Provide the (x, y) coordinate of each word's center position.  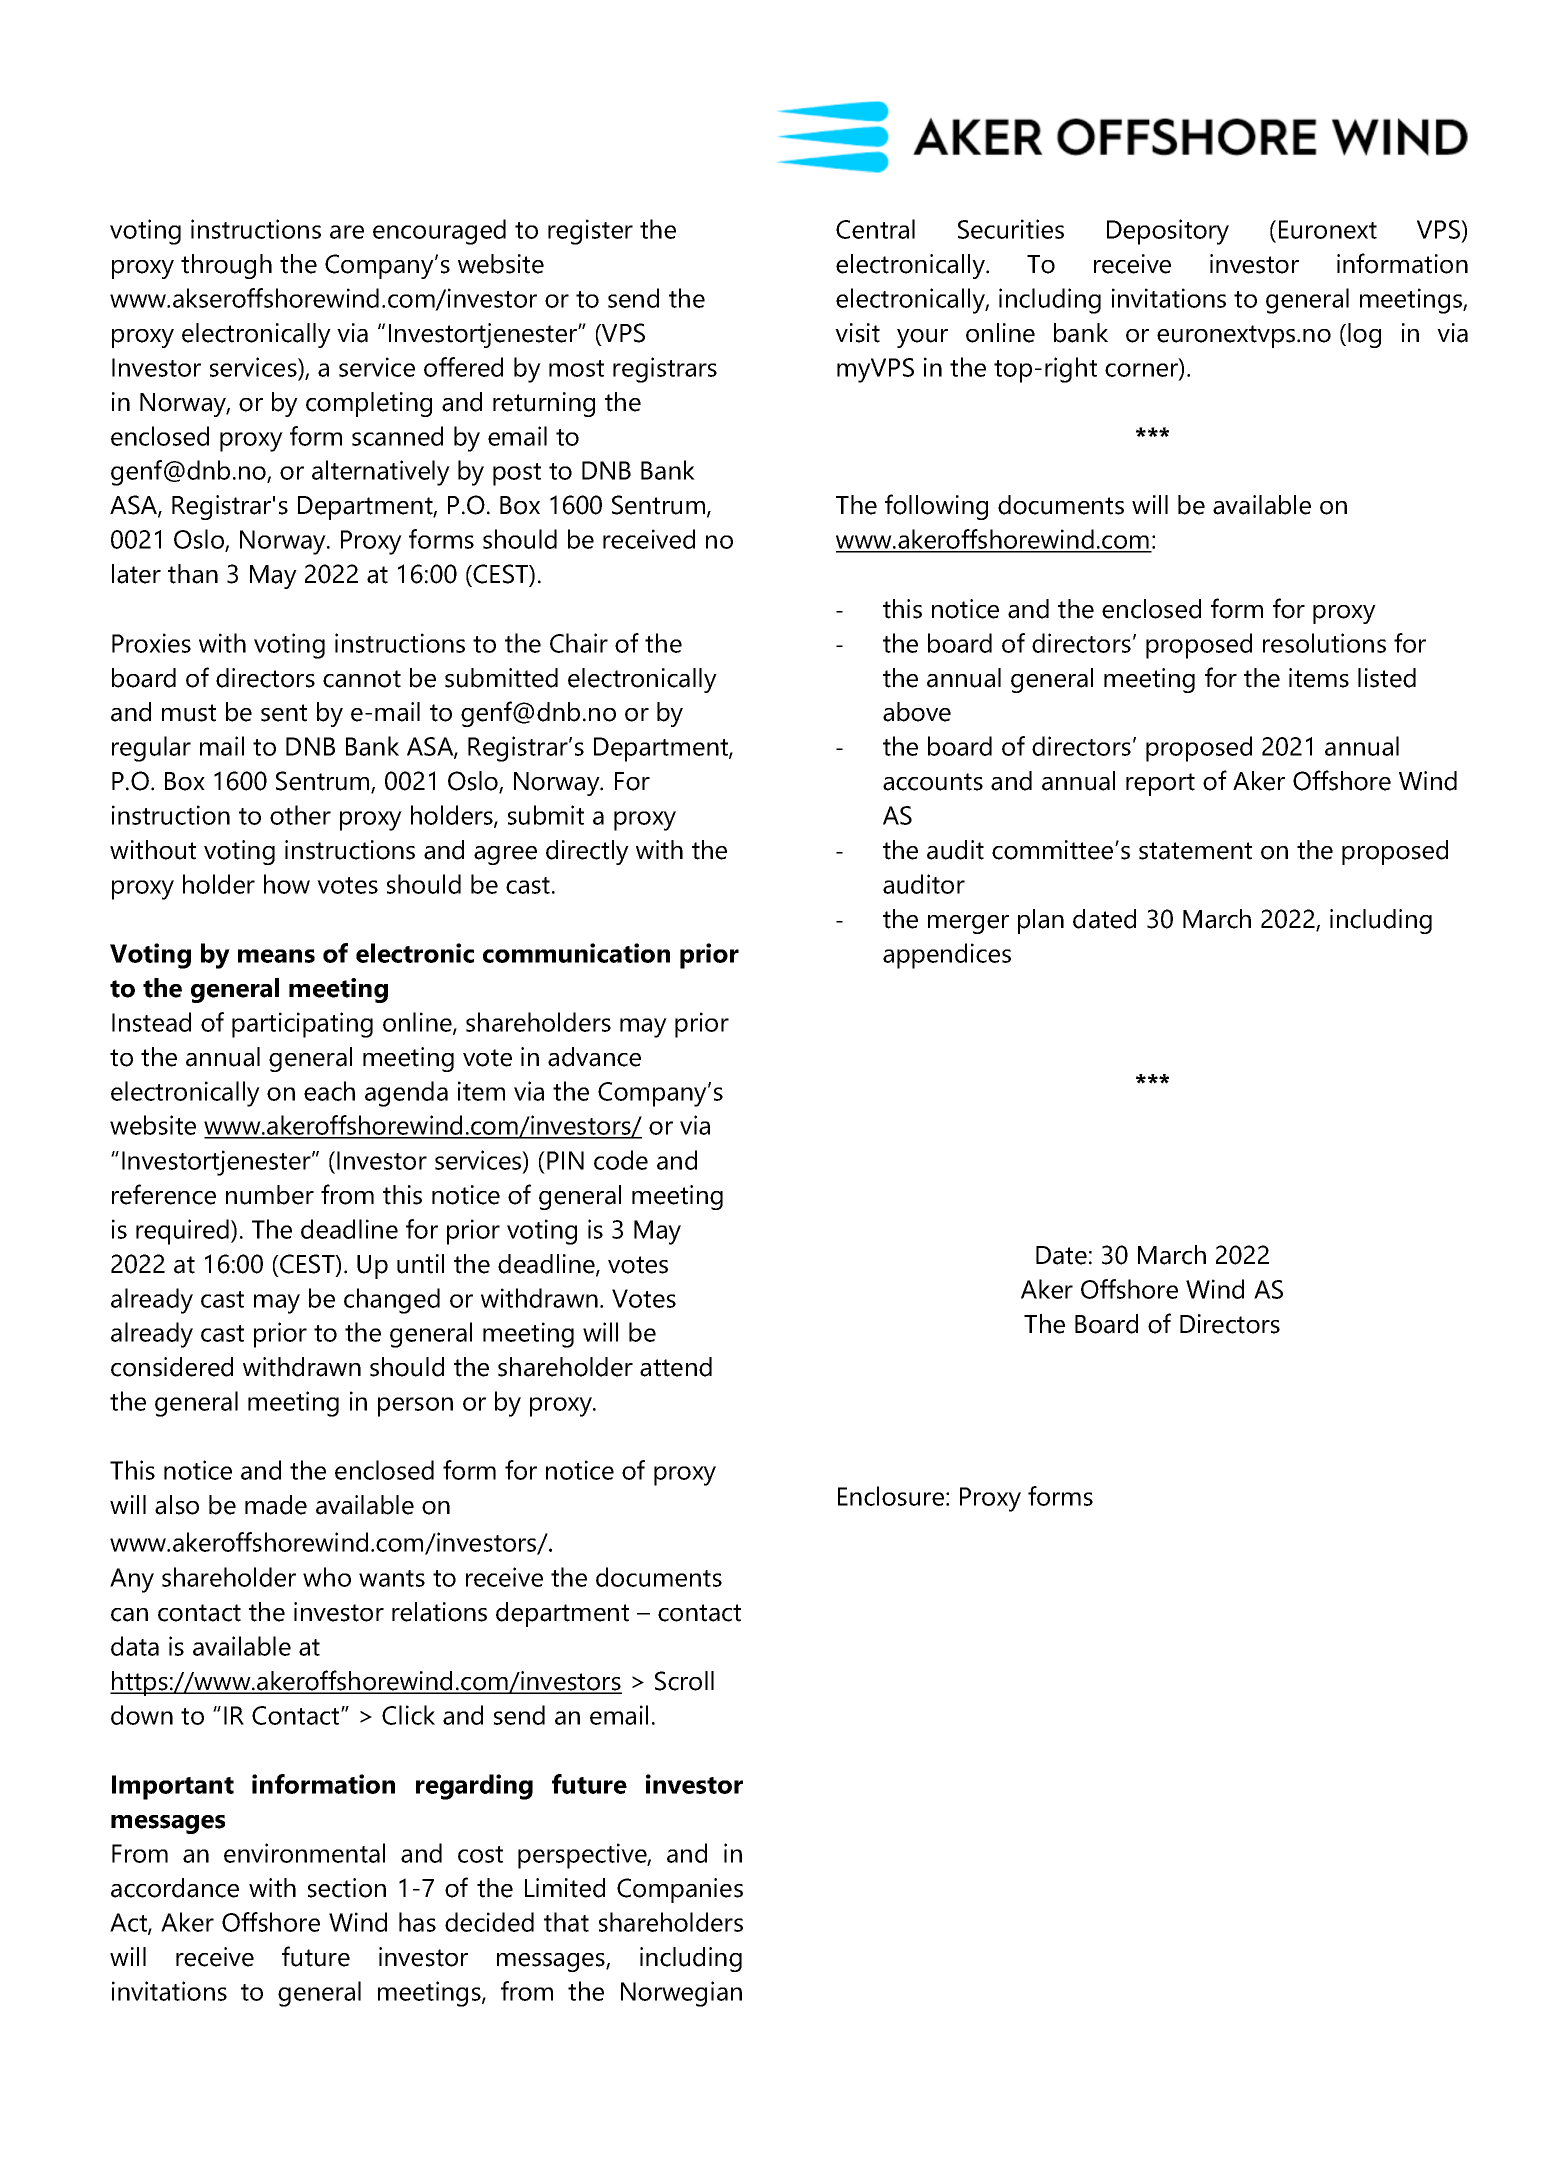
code (621, 1160)
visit (857, 333)
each (329, 1091)
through (226, 266)
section (347, 1888)
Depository (1168, 232)
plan (1041, 921)
